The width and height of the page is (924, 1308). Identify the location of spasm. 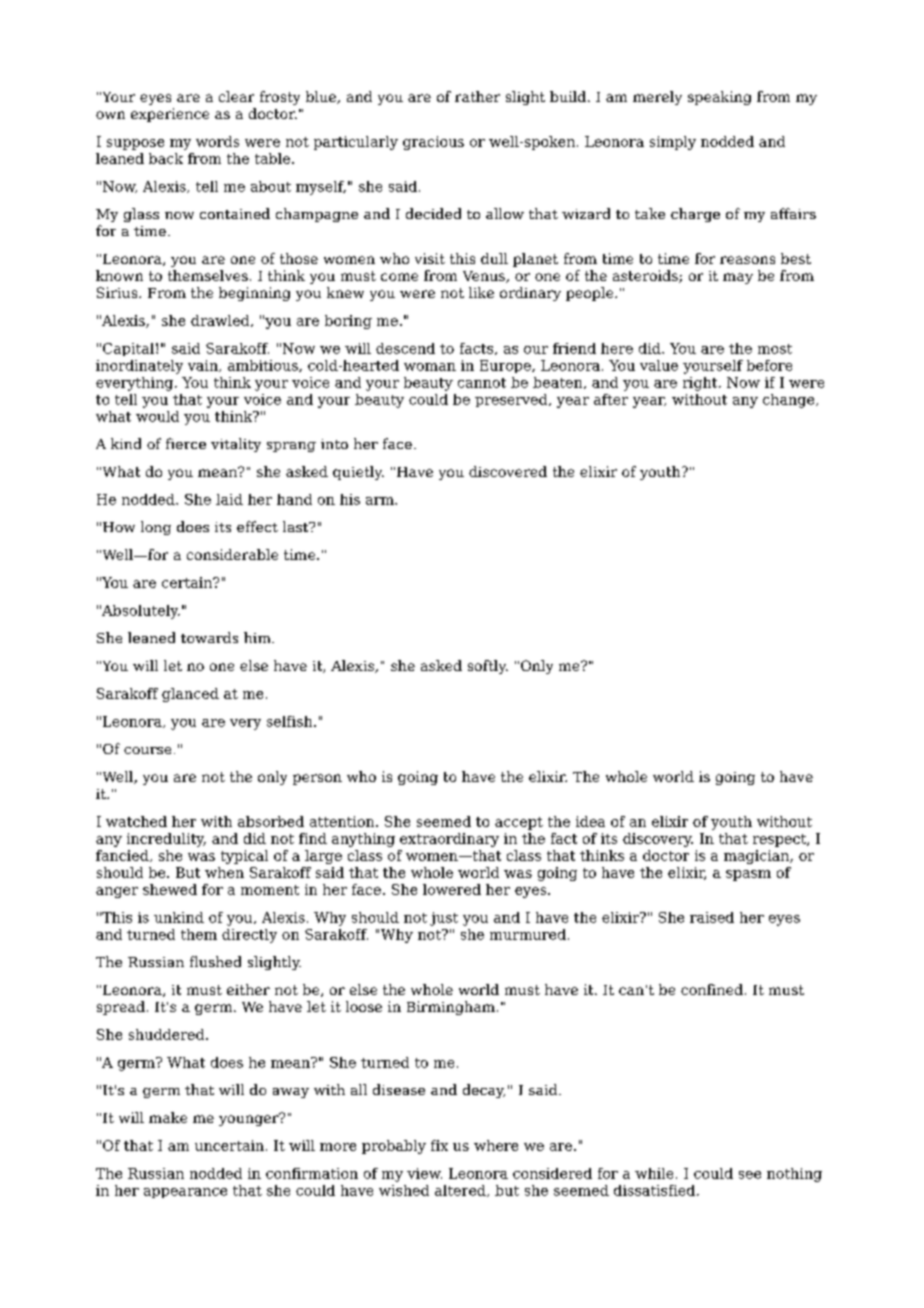
(748, 875).
